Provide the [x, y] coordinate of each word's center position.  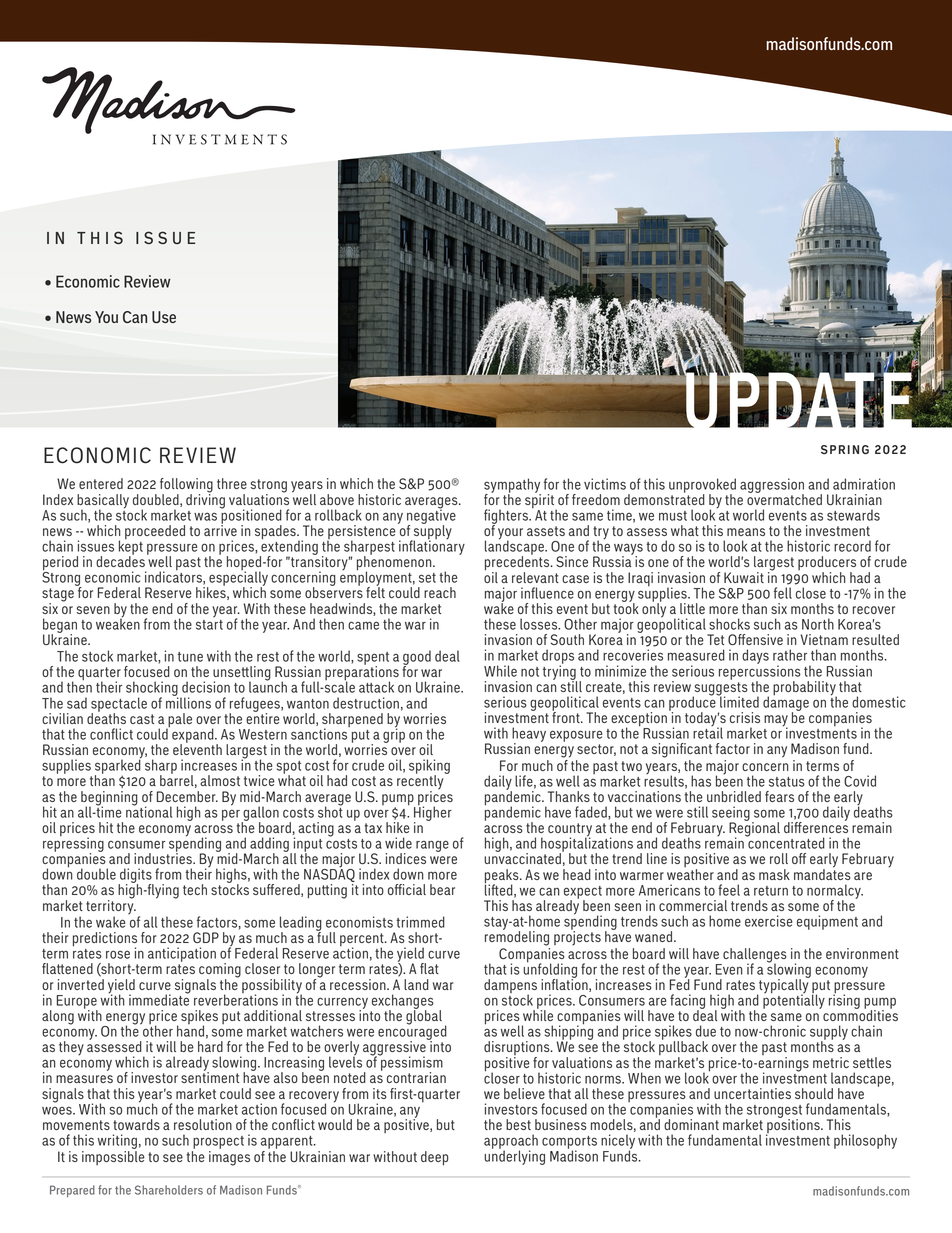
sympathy [512, 486]
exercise [769, 921]
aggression [772, 486]
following [186, 486]
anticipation [182, 954]
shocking [152, 690]
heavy [529, 735]
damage [786, 703]
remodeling [517, 937]
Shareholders [169, 1190]
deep [435, 1158]
